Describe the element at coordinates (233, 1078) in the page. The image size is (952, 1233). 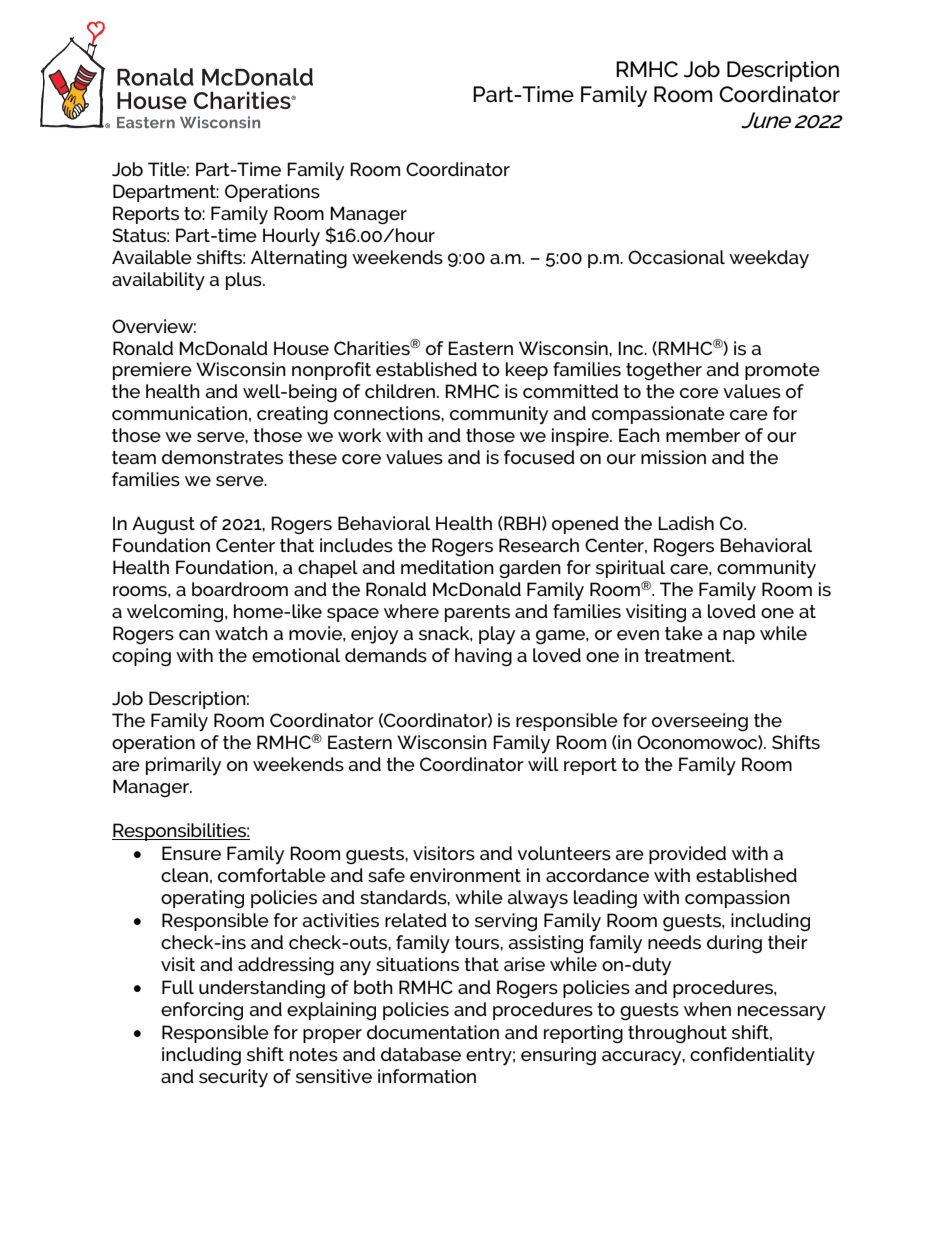
I see `security` at that location.
